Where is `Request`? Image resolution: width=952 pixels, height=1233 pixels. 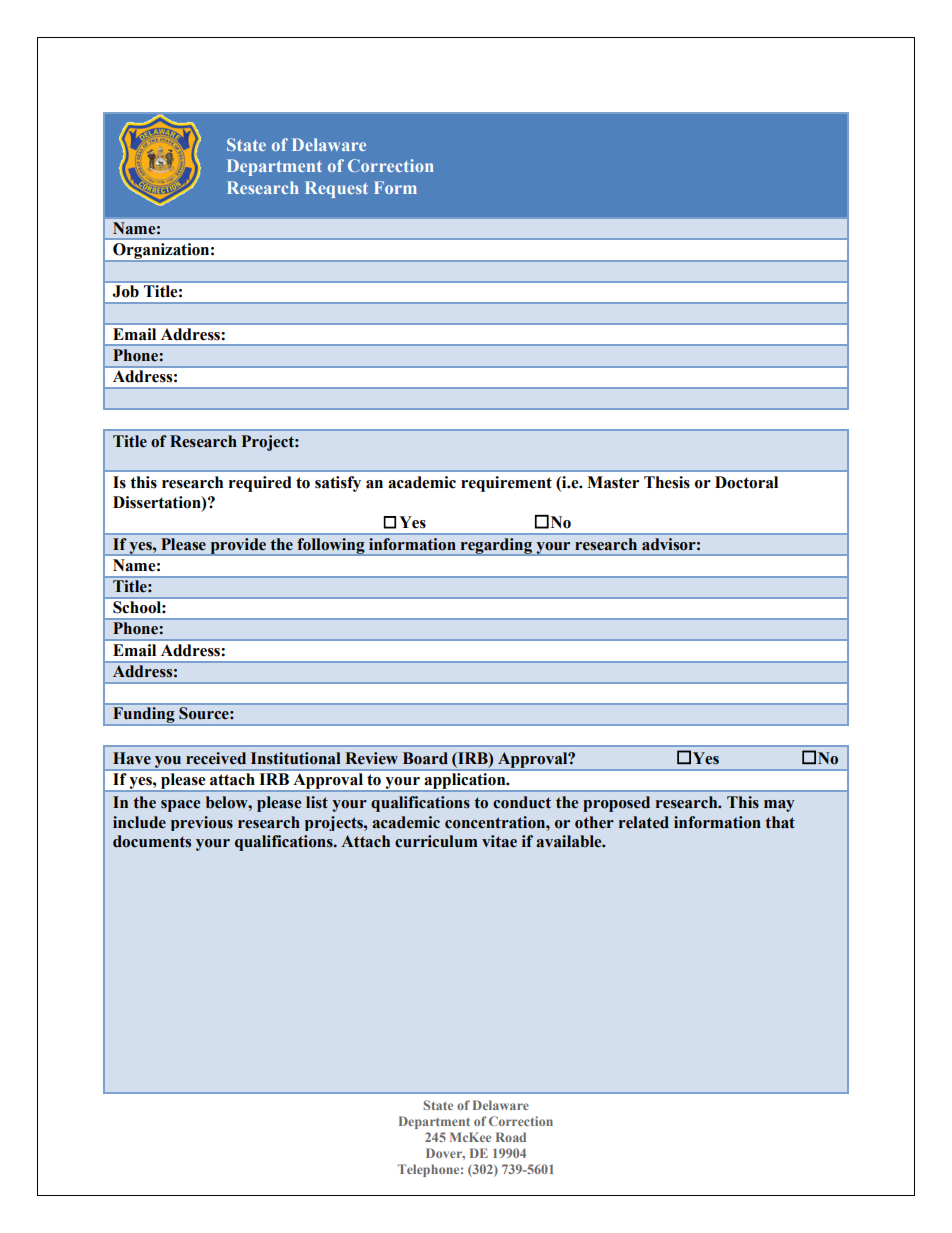
Request is located at coordinates (336, 189).
